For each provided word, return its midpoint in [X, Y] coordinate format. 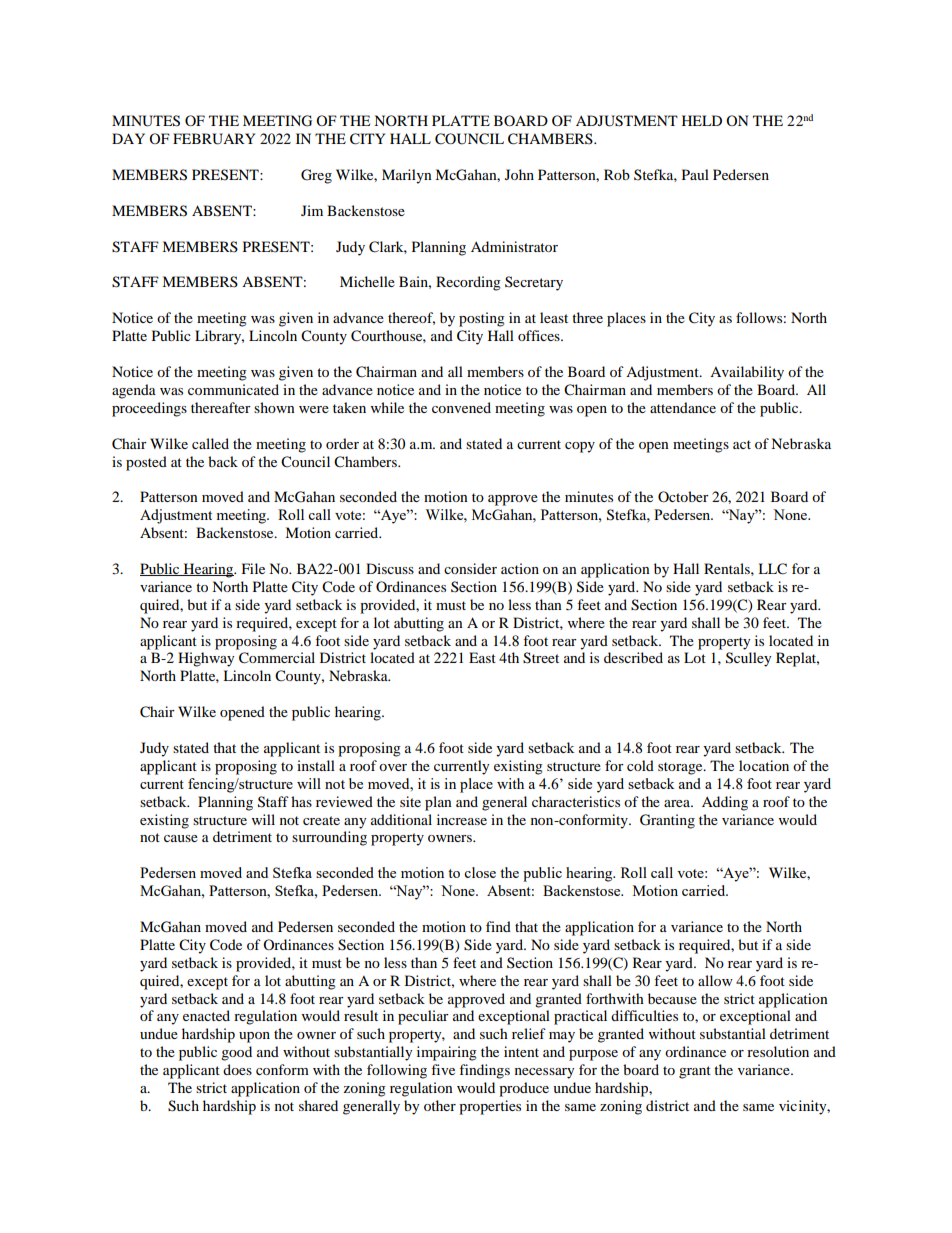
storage [681, 768]
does [237, 1069]
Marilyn [407, 176]
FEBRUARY [214, 139]
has [301, 801]
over [393, 767]
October [683, 496]
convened [461, 407]
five [443, 1069]
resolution [778, 1051]
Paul [695, 174]
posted [146, 463]
